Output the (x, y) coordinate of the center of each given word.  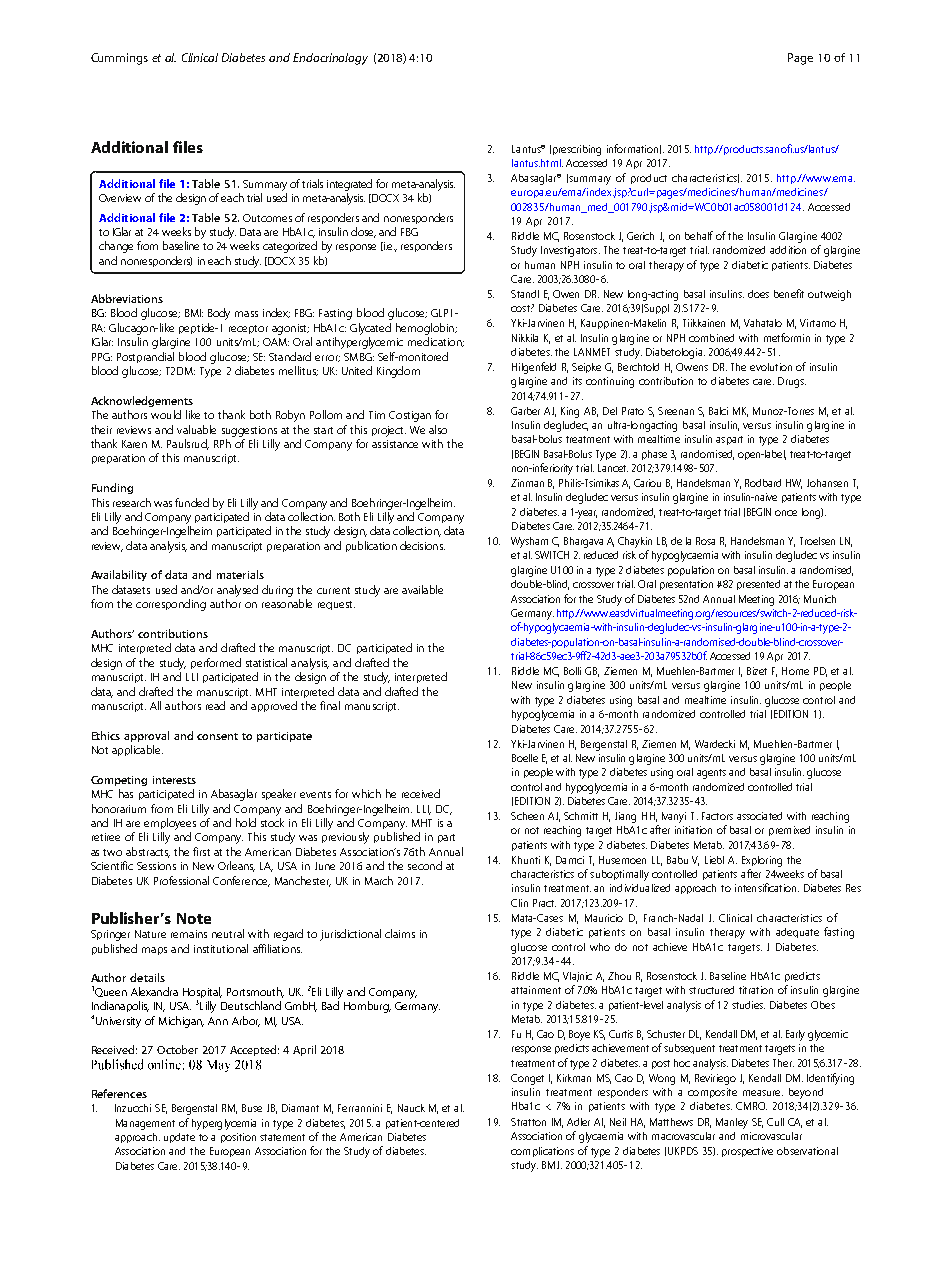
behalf (699, 235)
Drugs (792, 382)
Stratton (528, 1122)
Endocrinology (330, 59)
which (366, 793)
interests (174, 780)
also (438, 429)
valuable (196, 429)
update (179, 1138)
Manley (732, 1123)
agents (711, 774)
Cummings (119, 59)
